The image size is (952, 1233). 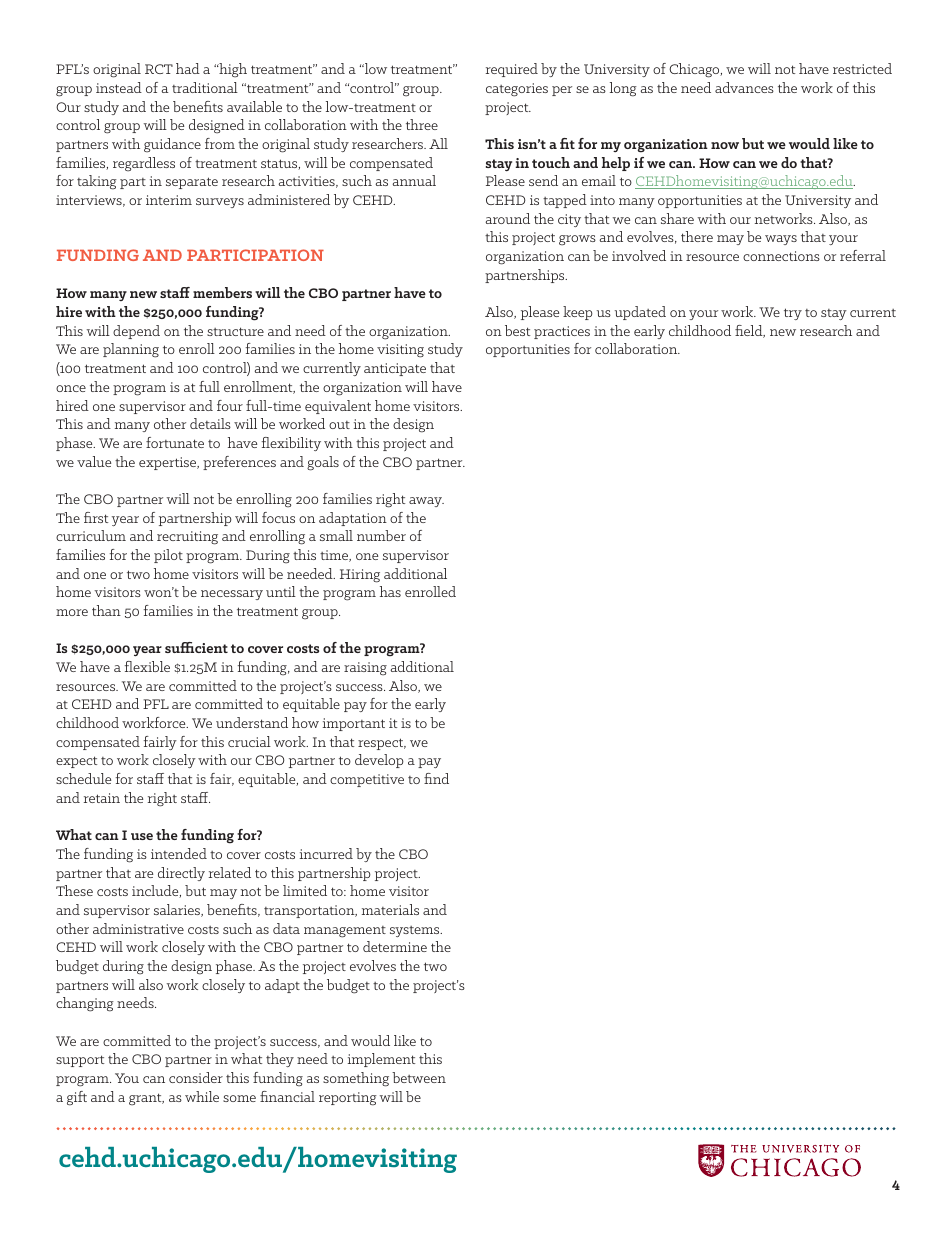 I want to click on fortunate, so click(x=175, y=442).
